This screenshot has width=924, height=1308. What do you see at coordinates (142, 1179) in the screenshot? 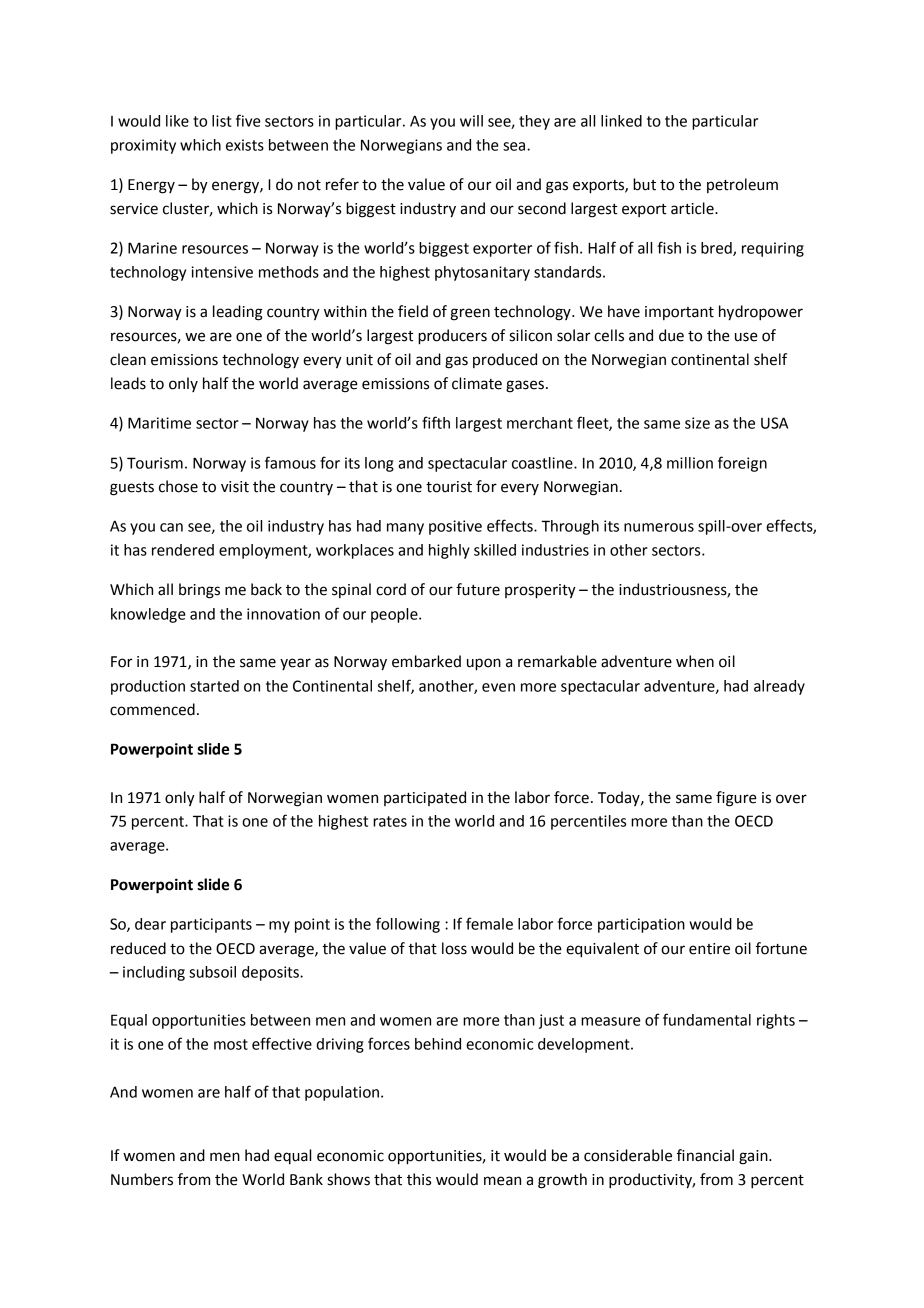
I see `Numbers` at bounding box center [142, 1179].
